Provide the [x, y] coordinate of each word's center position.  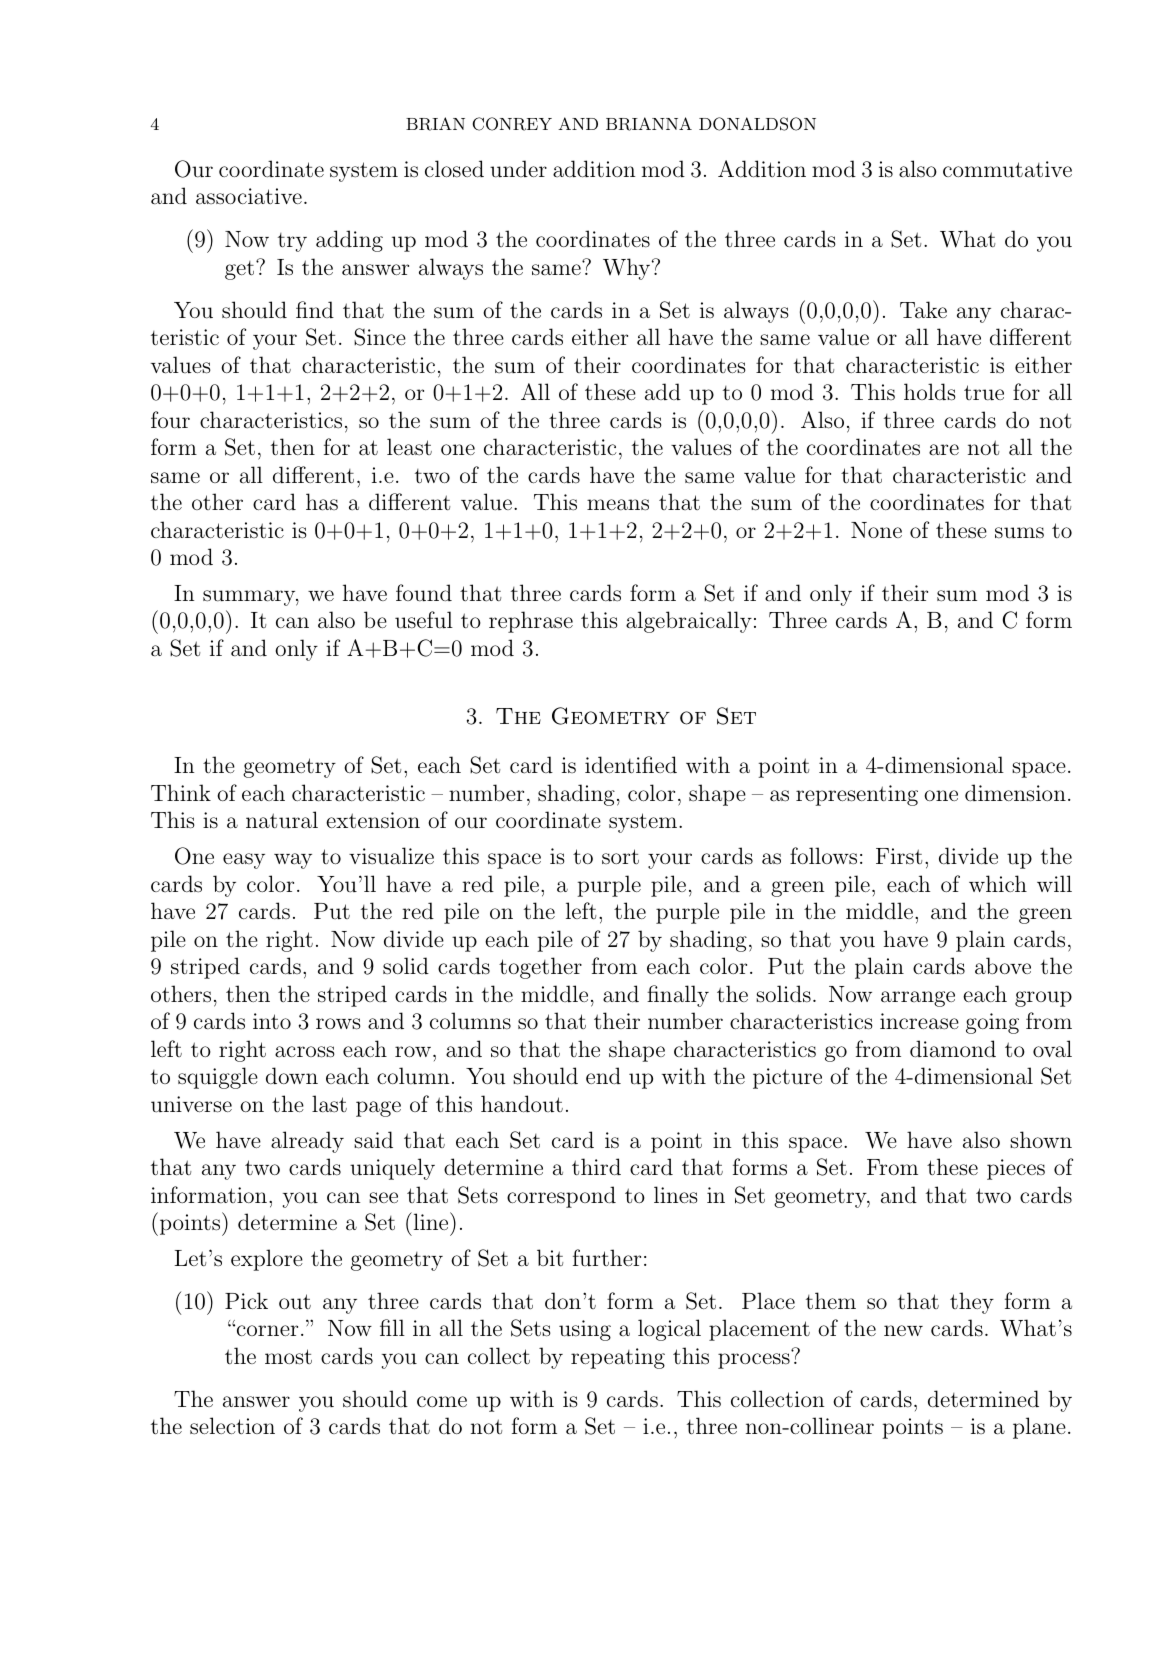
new [903, 1330]
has [322, 502]
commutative [1007, 169]
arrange [918, 999]
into [272, 1021]
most [288, 1357]
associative [249, 196]
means [618, 505]
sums [1019, 533]
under [518, 169]
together [540, 968]
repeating [618, 1358]
